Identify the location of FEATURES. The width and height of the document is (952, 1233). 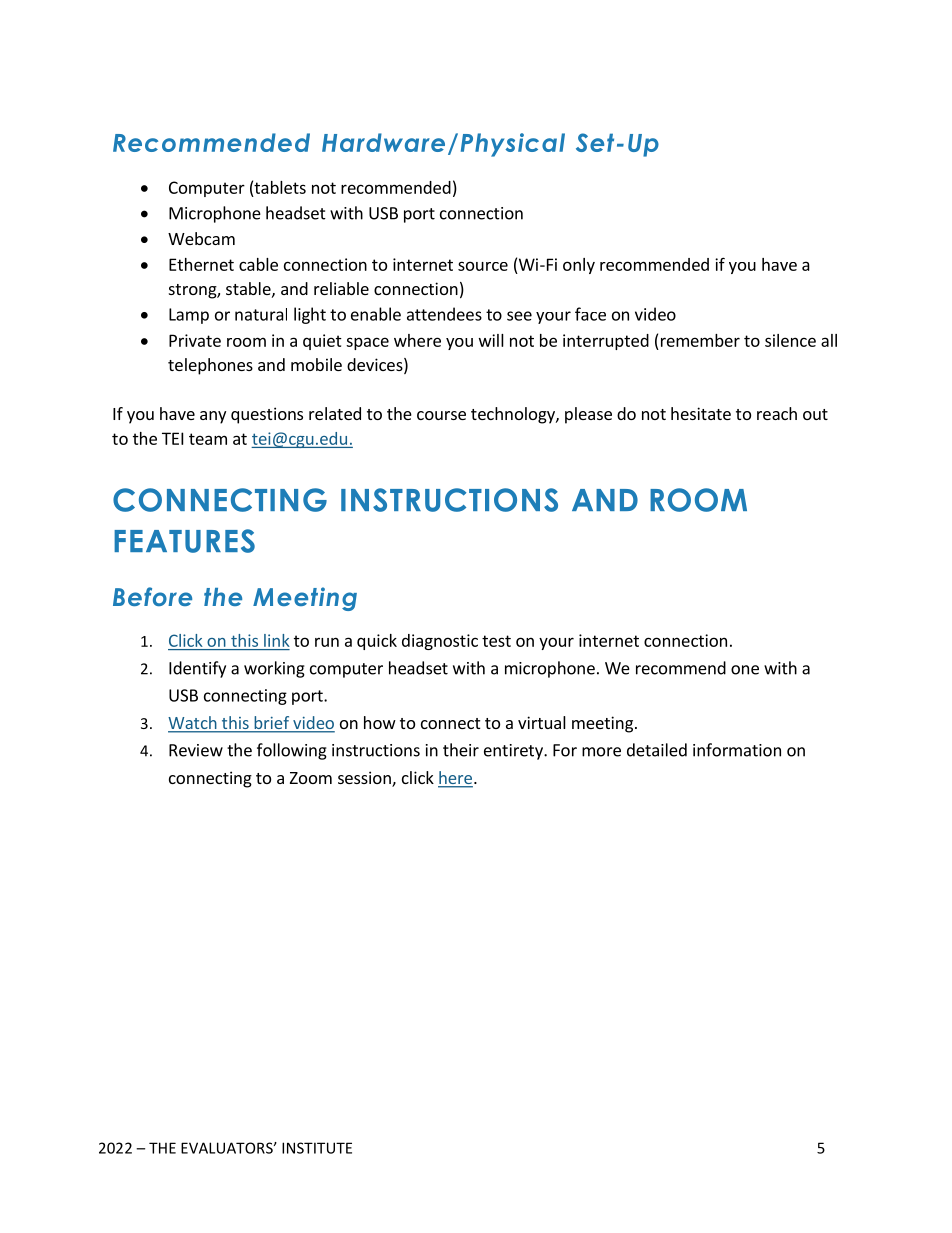
(184, 541).
